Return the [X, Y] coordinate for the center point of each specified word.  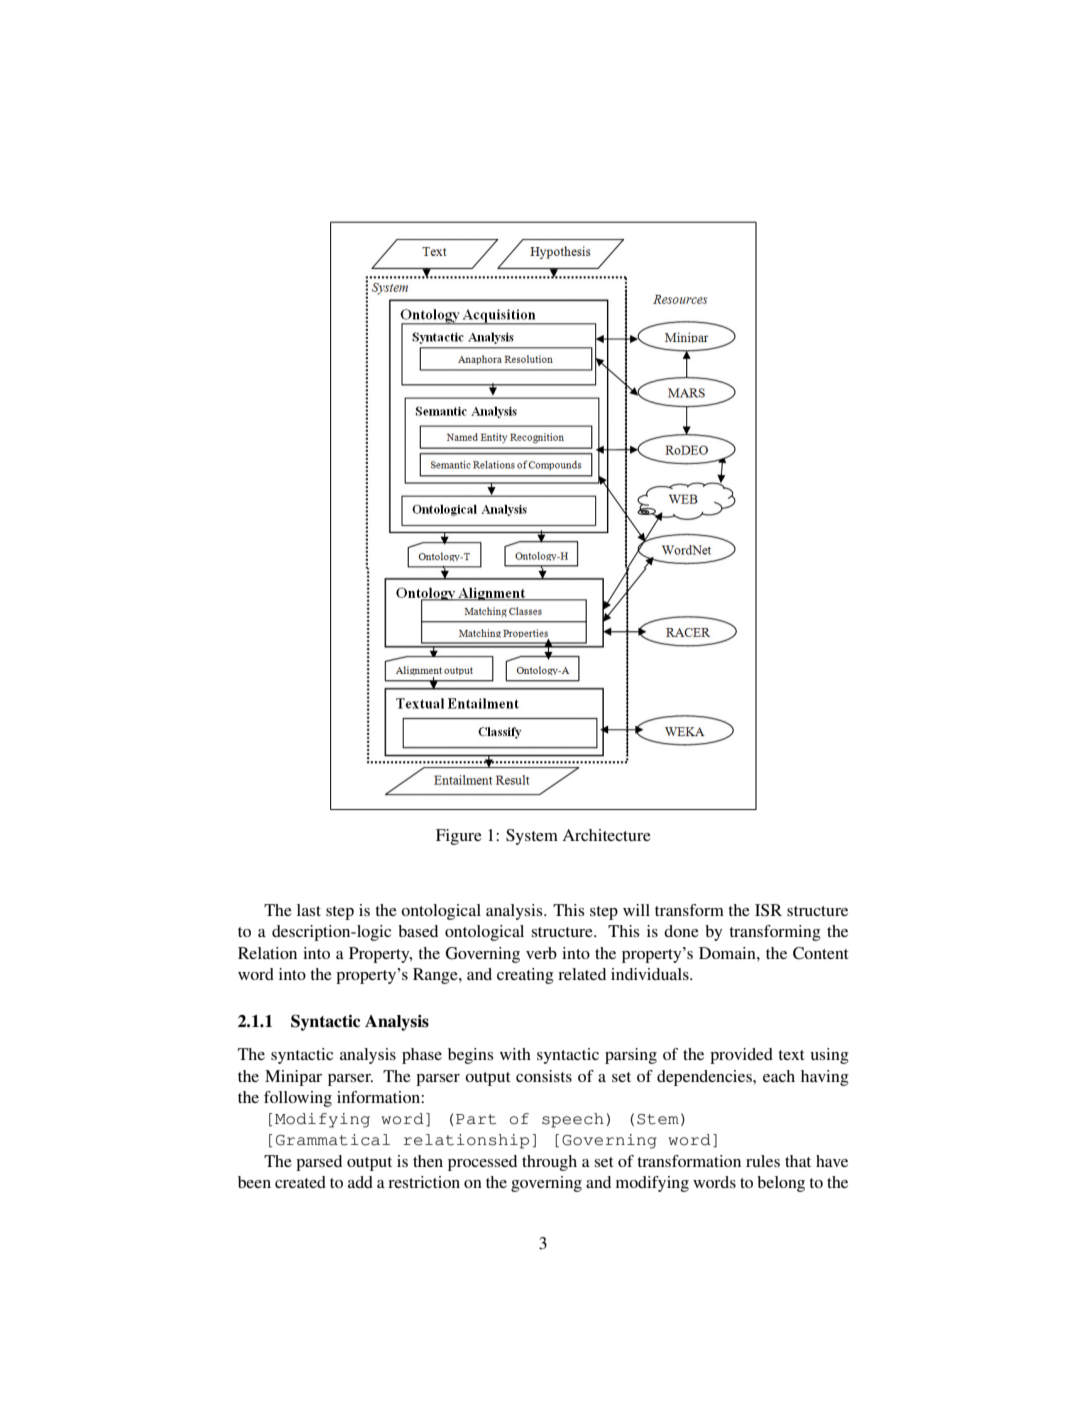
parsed [319, 1163]
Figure [459, 837]
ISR [768, 910]
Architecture [606, 835]
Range [436, 976]
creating [525, 976]
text [791, 1055]
